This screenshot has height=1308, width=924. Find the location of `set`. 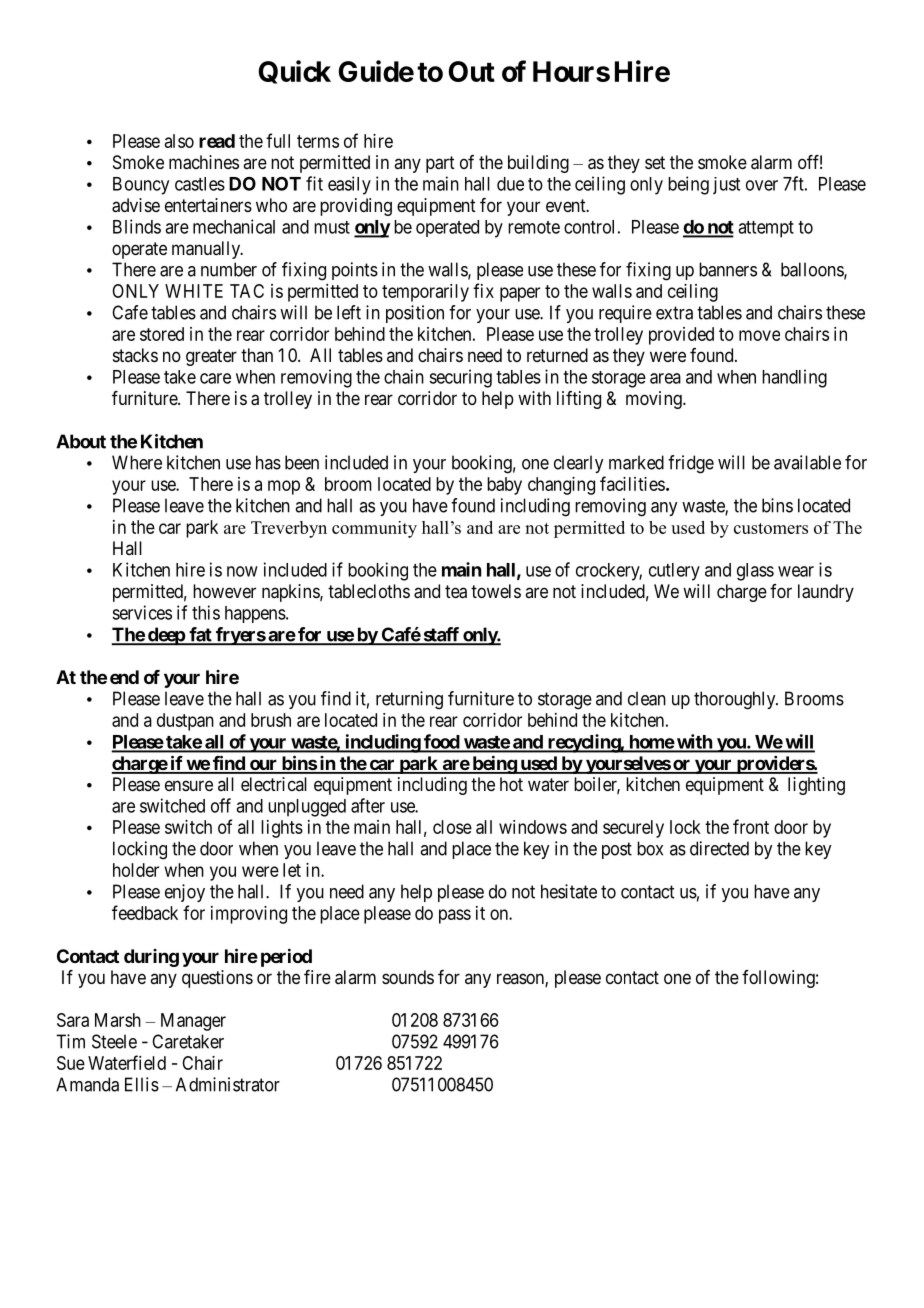

set is located at coordinates (655, 162).
